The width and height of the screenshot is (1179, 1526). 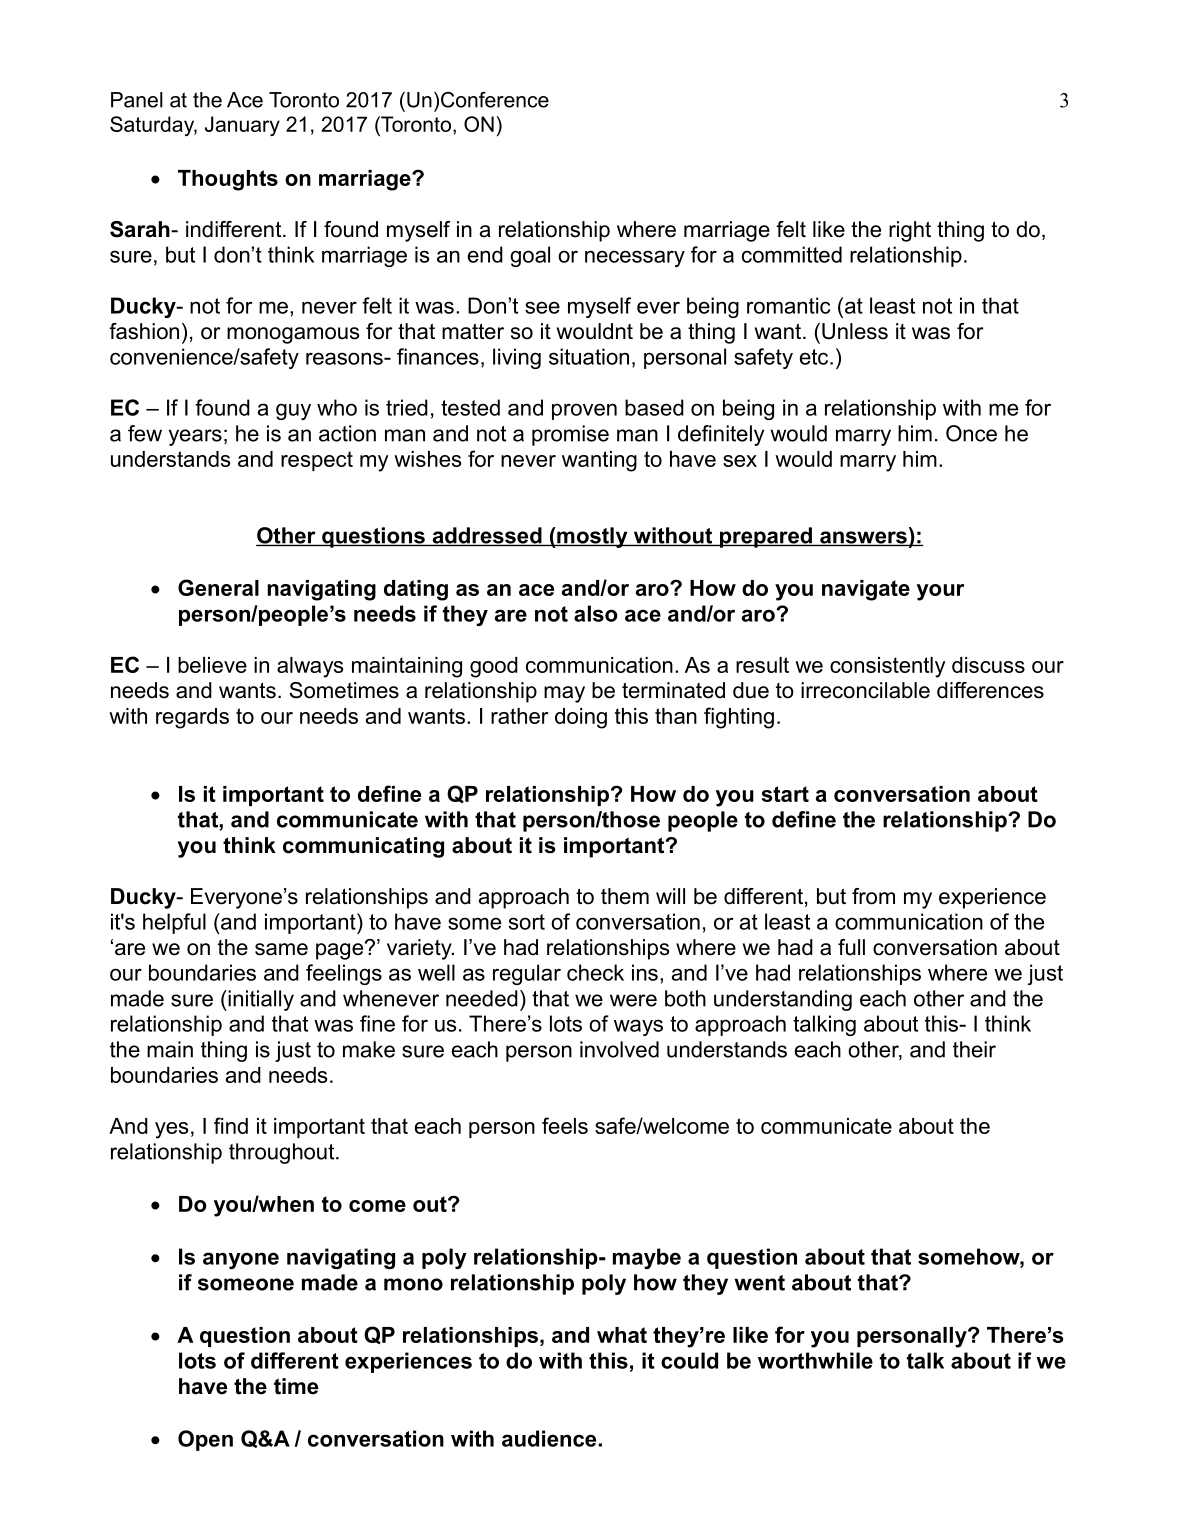 What do you see at coordinates (205, 1440) in the screenshot?
I see `Open` at bounding box center [205, 1440].
